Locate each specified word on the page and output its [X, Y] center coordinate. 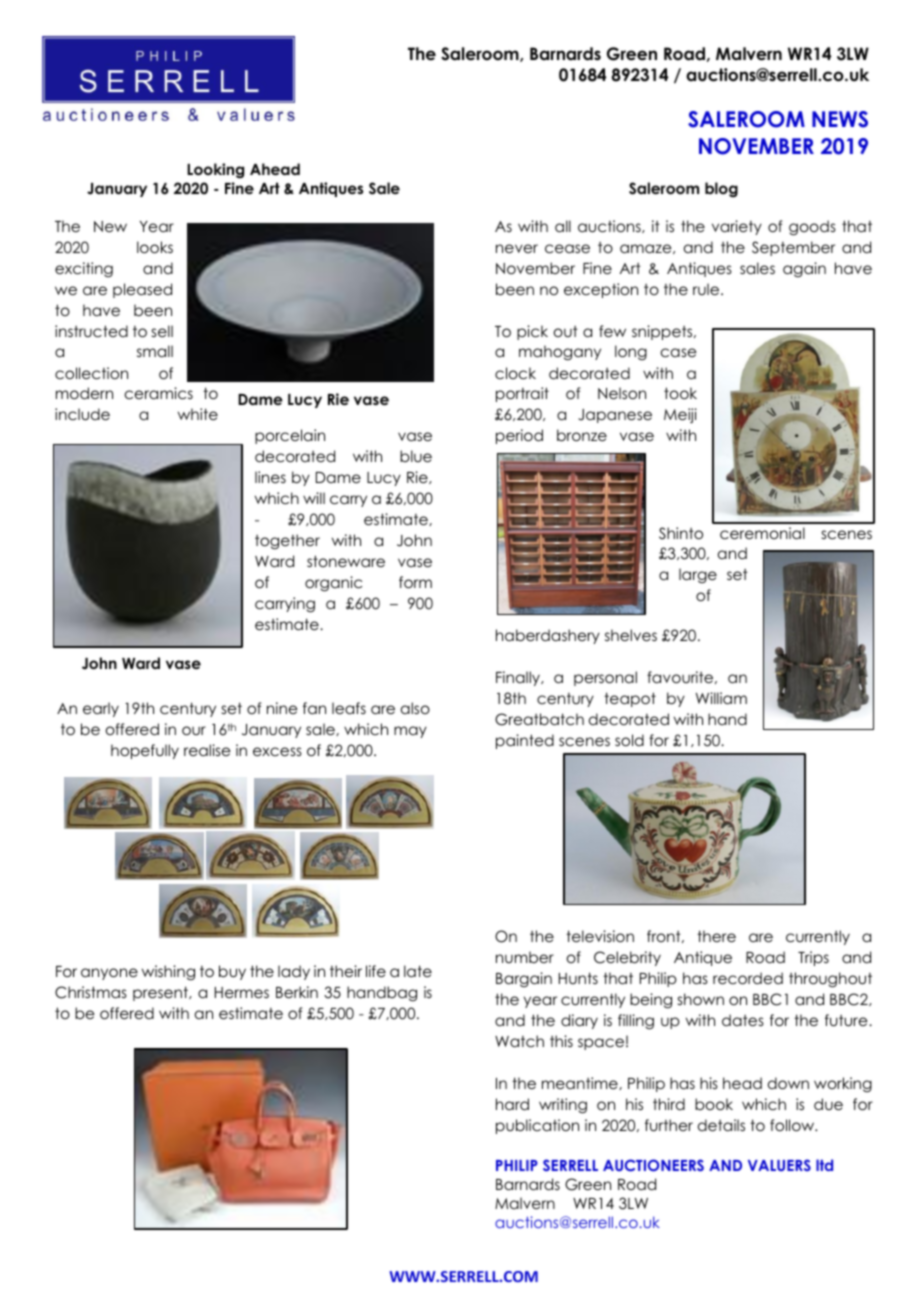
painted [525, 741]
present [161, 993]
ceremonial [762, 533]
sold [629, 740]
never [517, 248]
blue [416, 456]
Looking [215, 170]
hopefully [145, 751]
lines [270, 477]
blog [721, 190]
